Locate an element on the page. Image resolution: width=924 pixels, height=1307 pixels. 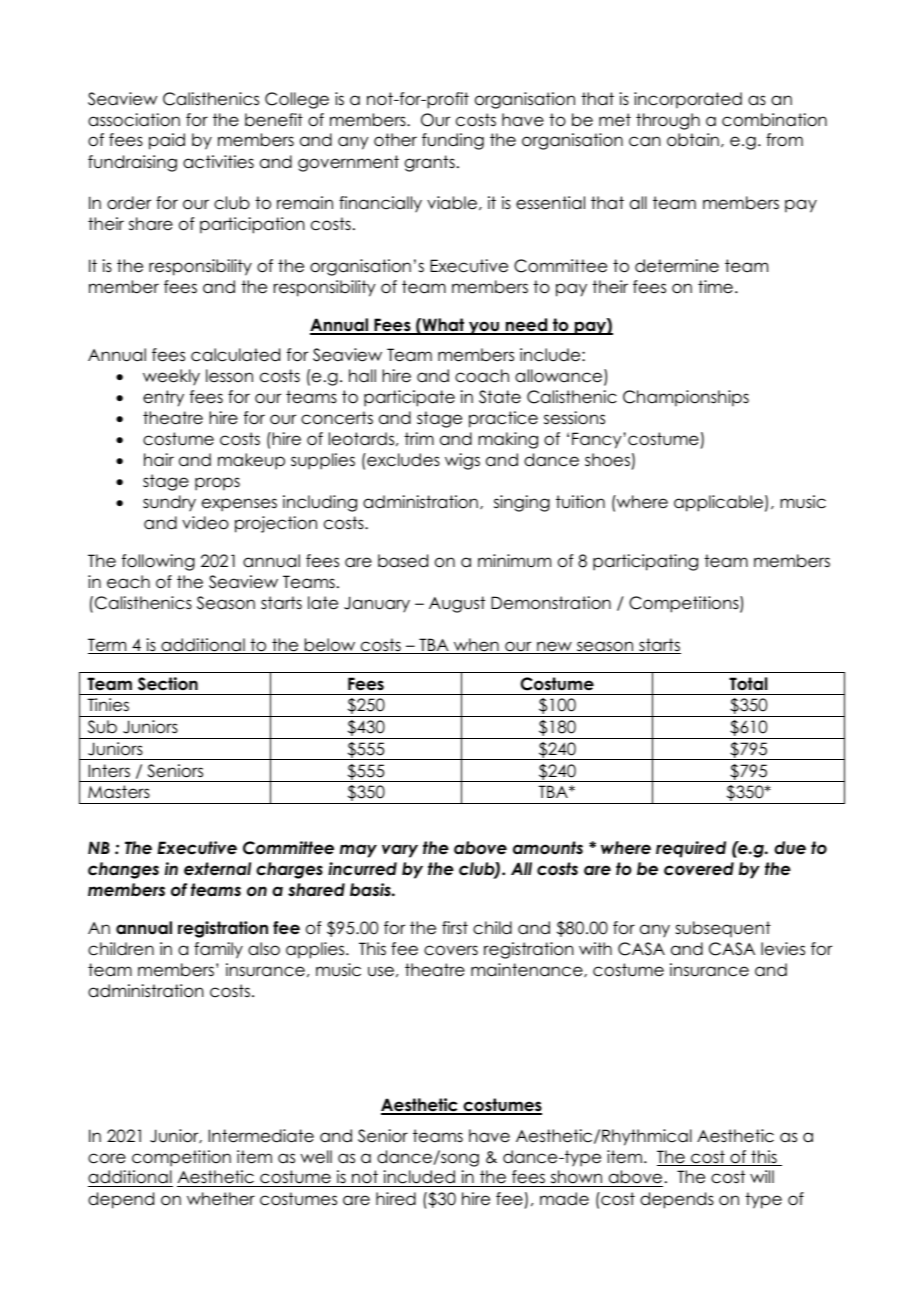
will is located at coordinates (762, 1176).
